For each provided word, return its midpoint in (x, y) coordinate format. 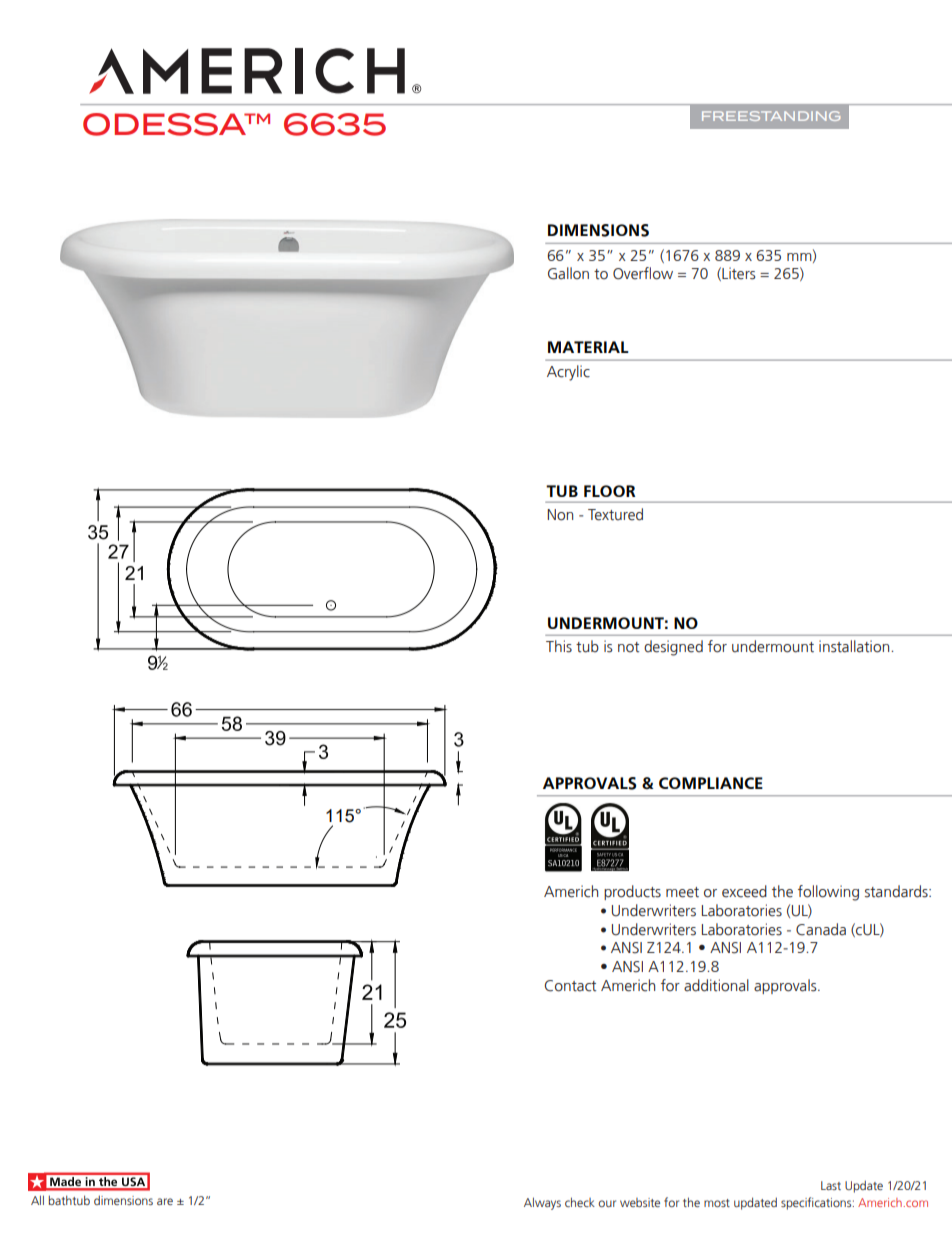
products (632, 892)
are (165, 1201)
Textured (615, 514)
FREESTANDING (771, 116)
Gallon (568, 273)
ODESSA (166, 124)
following (828, 893)
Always (542, 1203)
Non (560, 515)
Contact (570, 986)
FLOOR (610, 491)
